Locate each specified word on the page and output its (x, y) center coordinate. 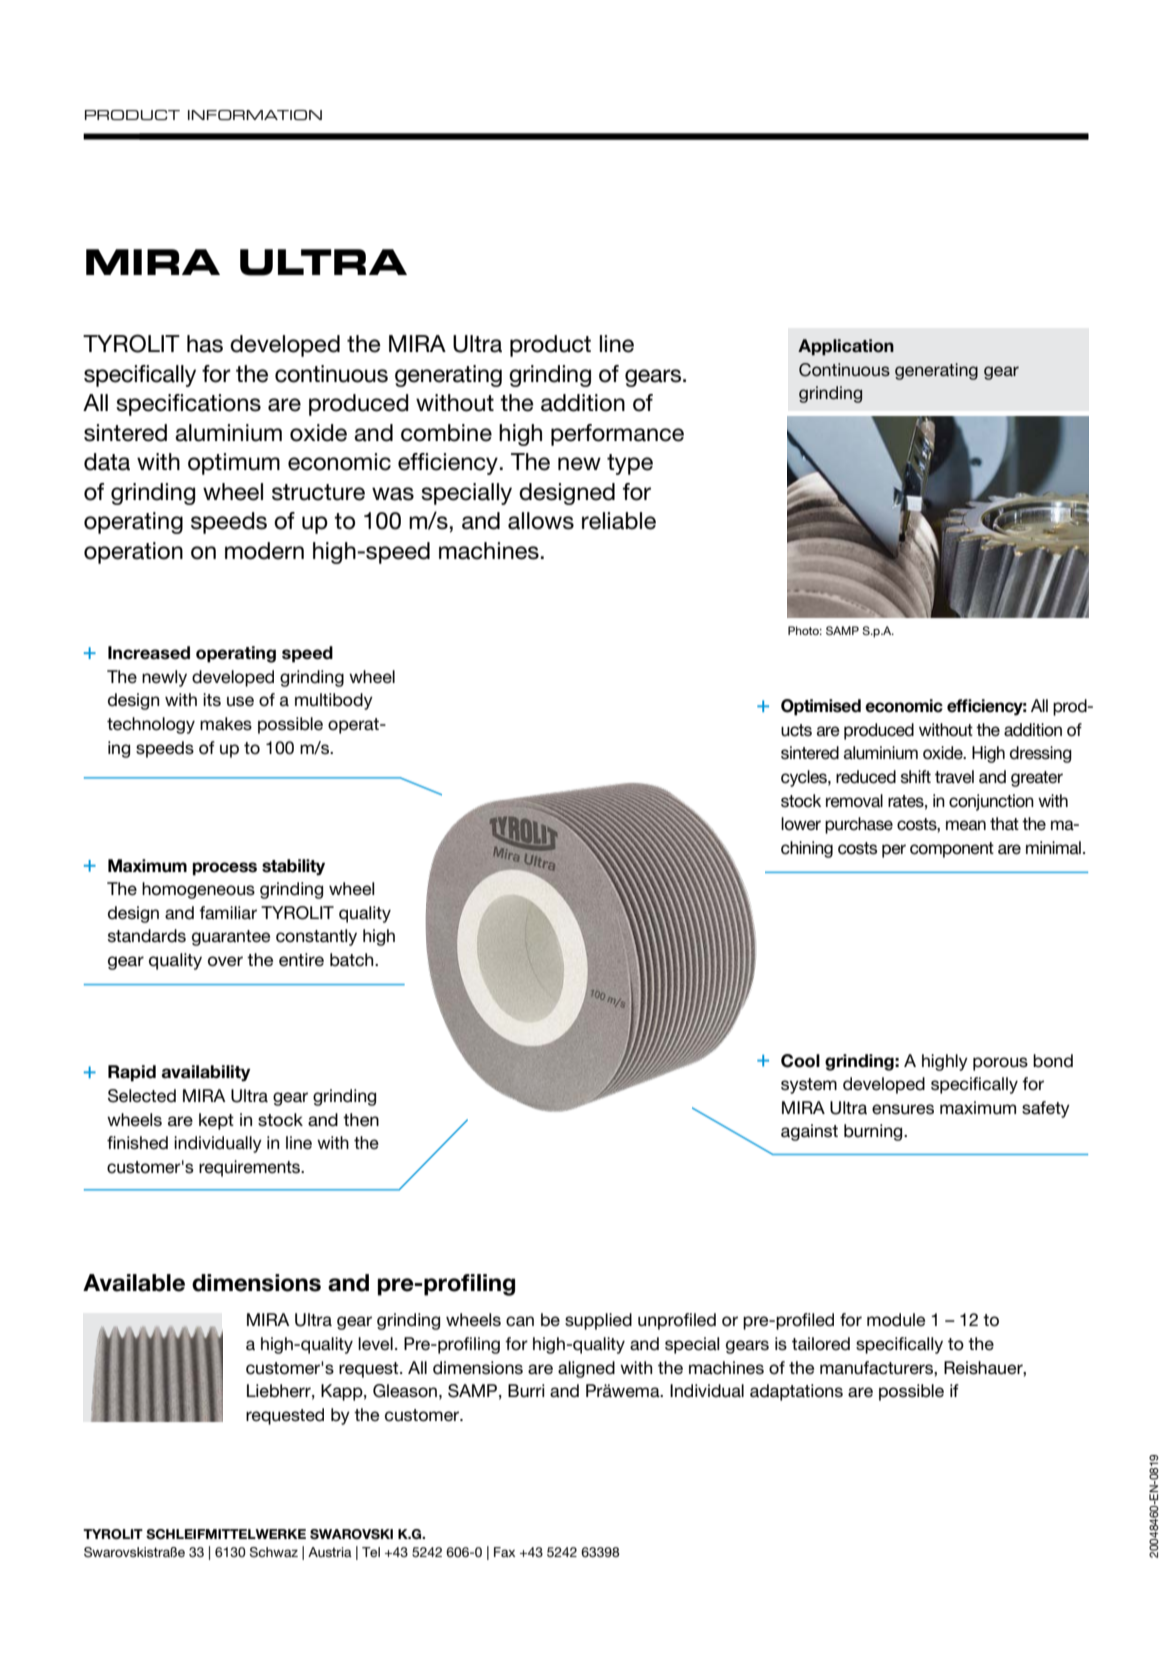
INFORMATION (255, 115)
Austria (330, 1552)
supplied (598, 1321)
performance (617, 435)
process (225, 869)
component (952, 850)
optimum (234, 464)
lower (801, 824)
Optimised (821, 707)
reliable (619, 521)
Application (846, 347)
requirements (251, 1168)
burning (874, 1132)
